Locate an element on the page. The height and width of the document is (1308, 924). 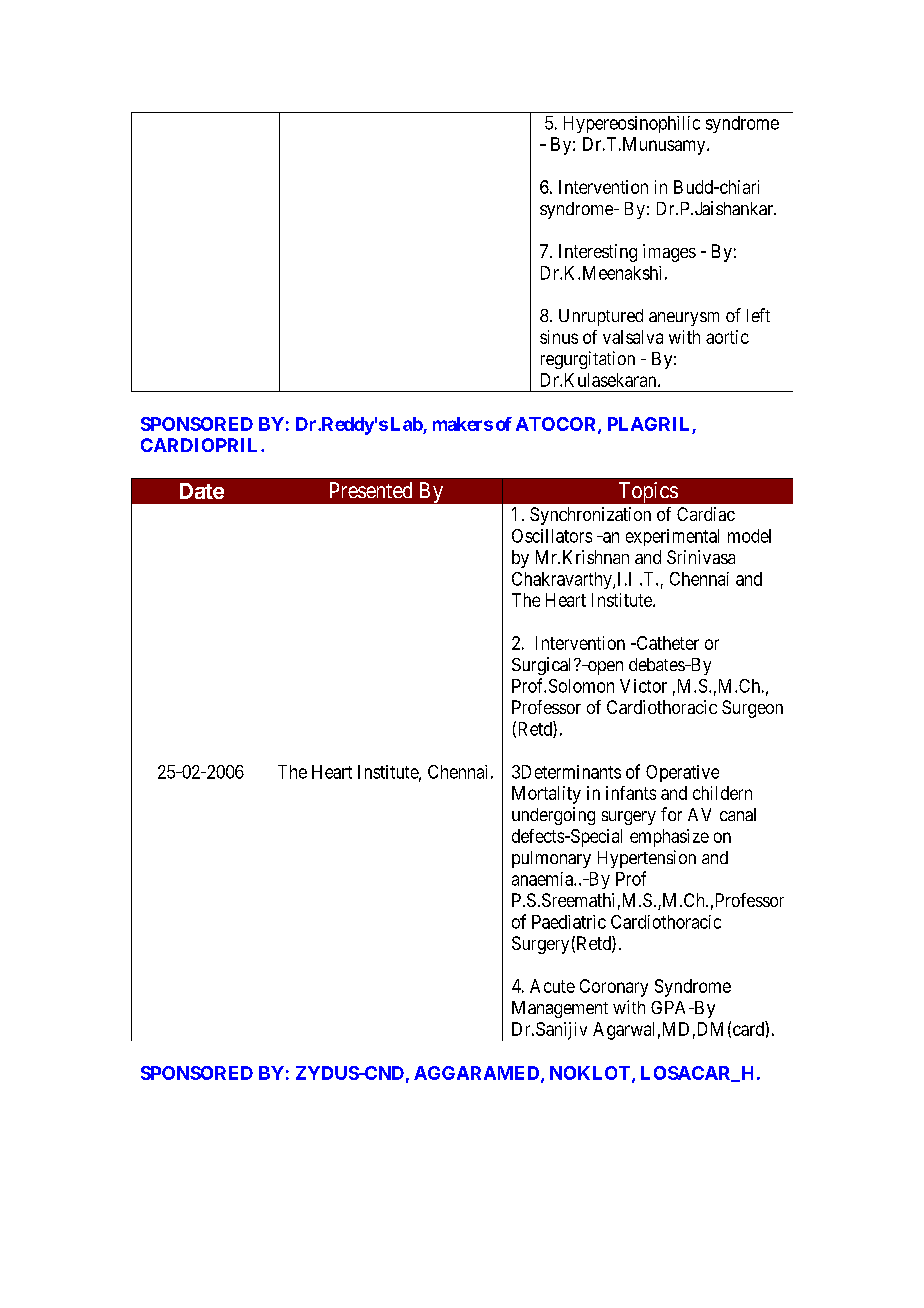
Operative is located at coordinates (682, 773).
